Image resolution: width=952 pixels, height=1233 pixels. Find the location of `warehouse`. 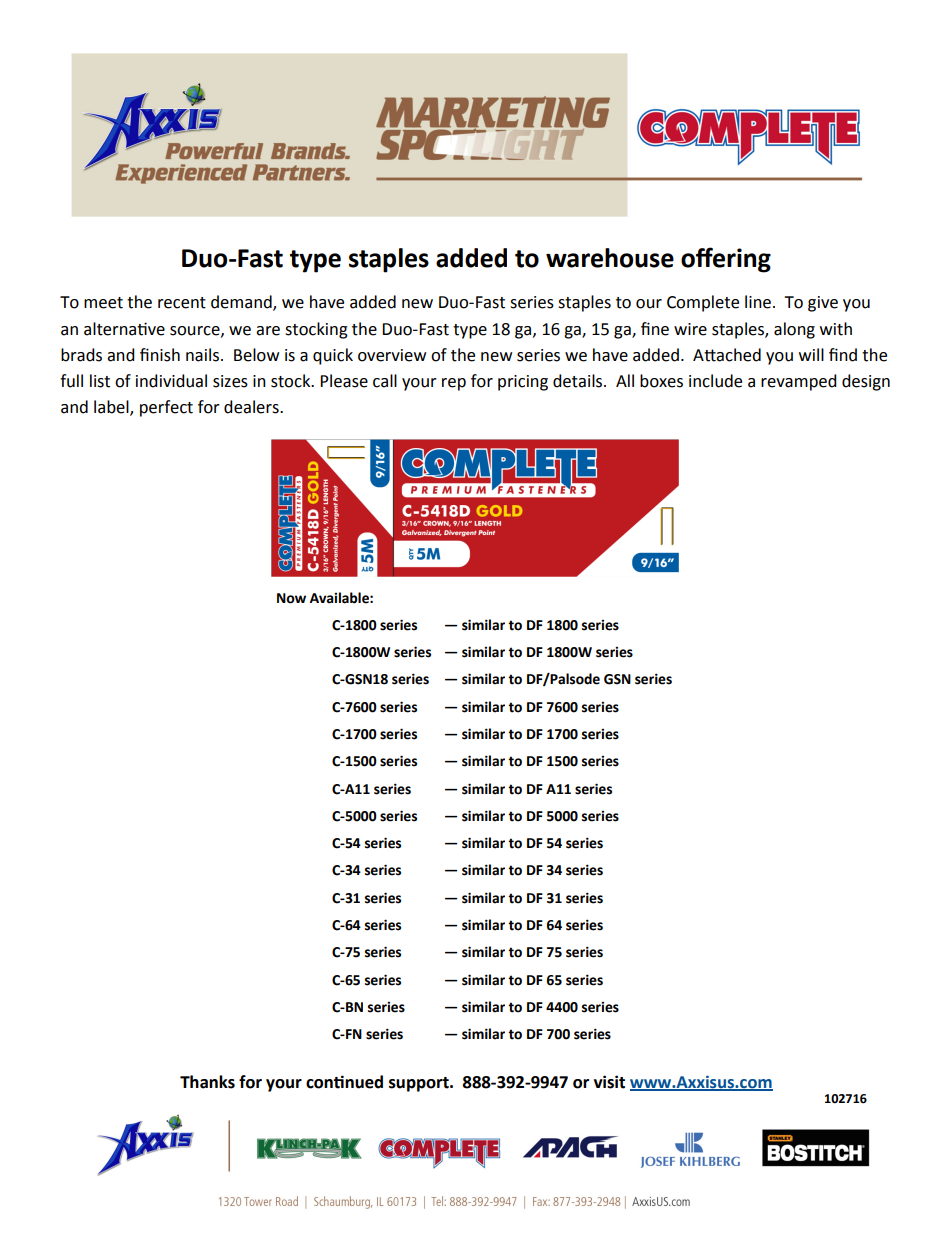

warehouse is located at coordinates (610, 258).
